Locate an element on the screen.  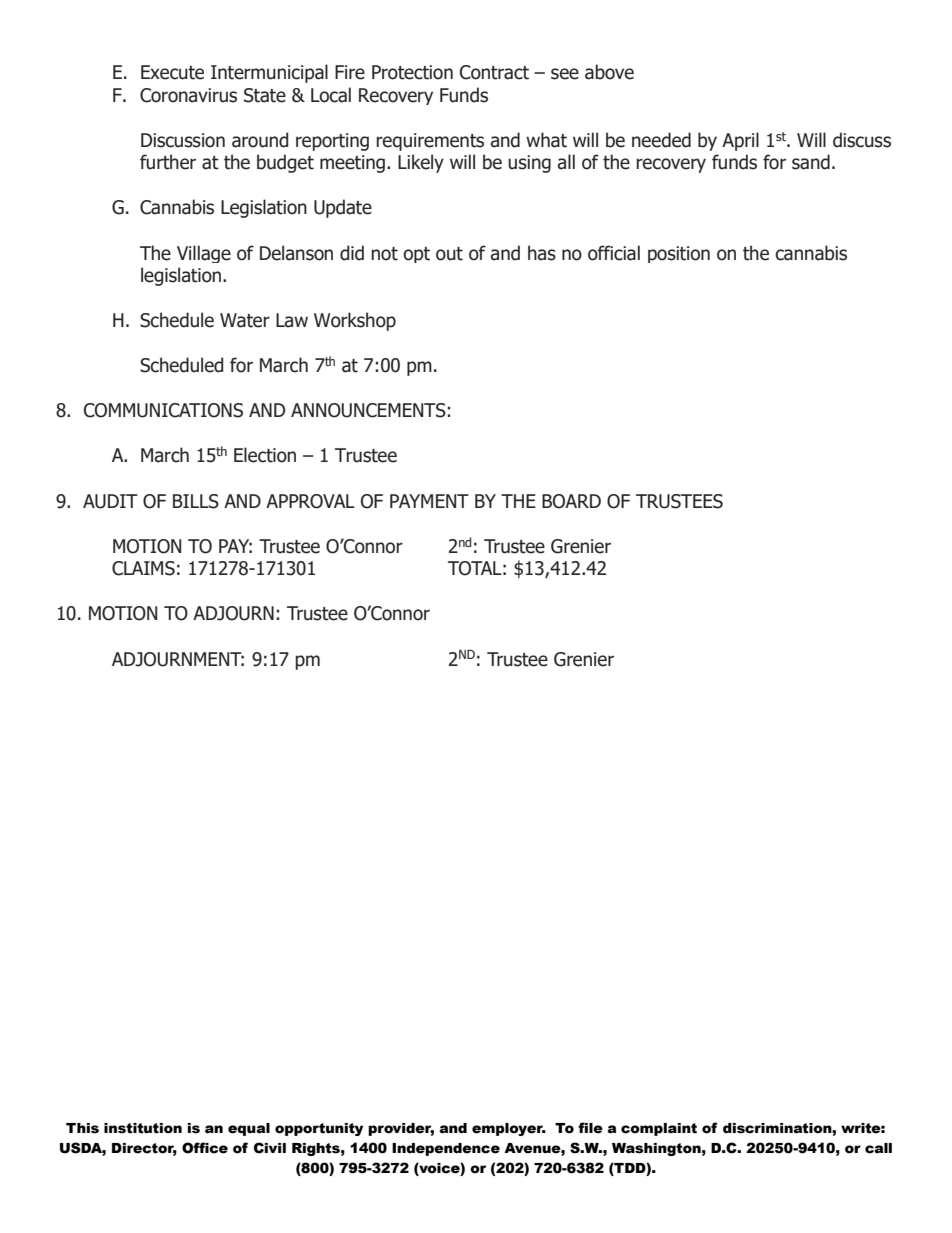
Contract is located at coordinates (494, 72).
